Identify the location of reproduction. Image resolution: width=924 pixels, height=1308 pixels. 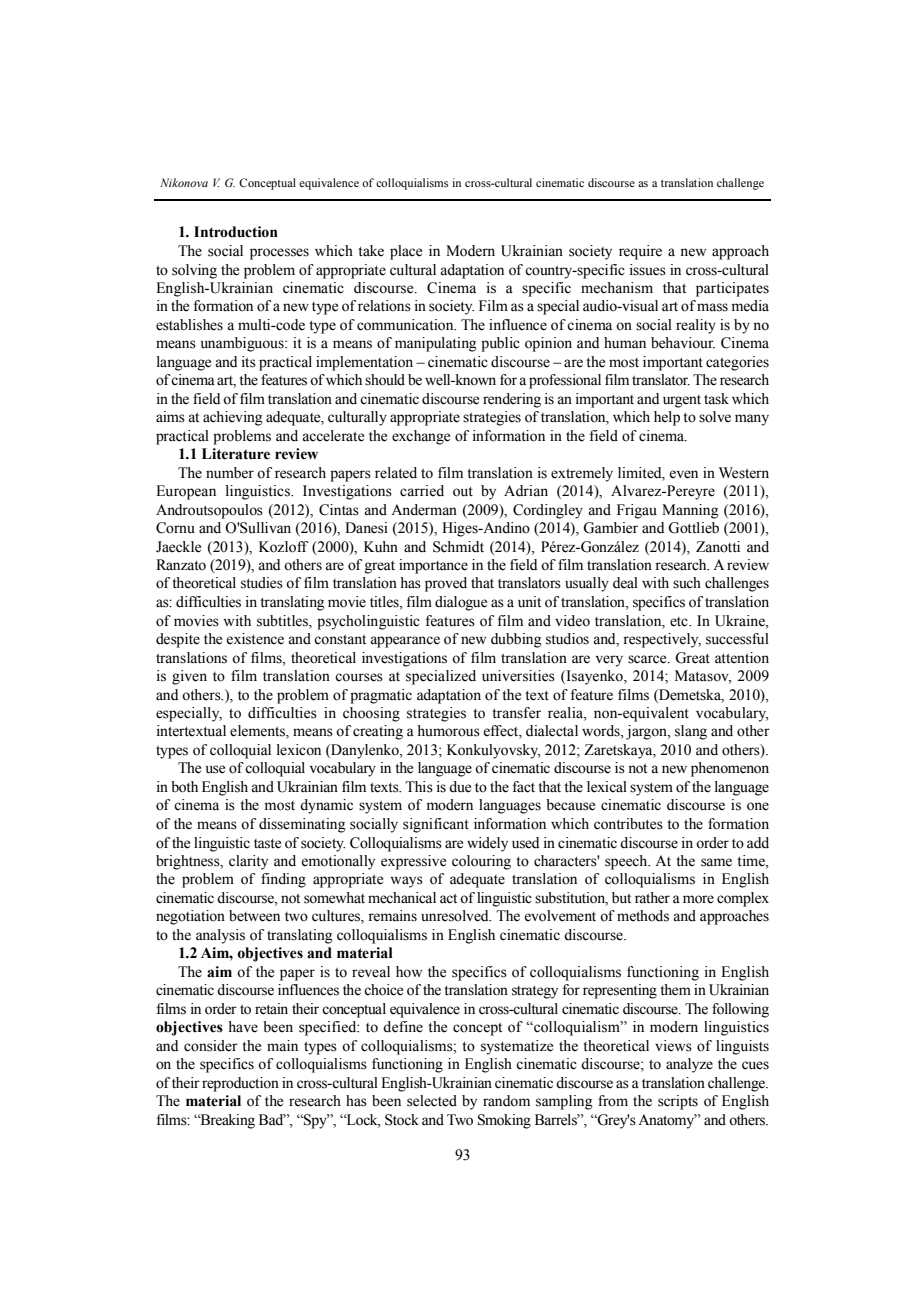
(240, 1084).
